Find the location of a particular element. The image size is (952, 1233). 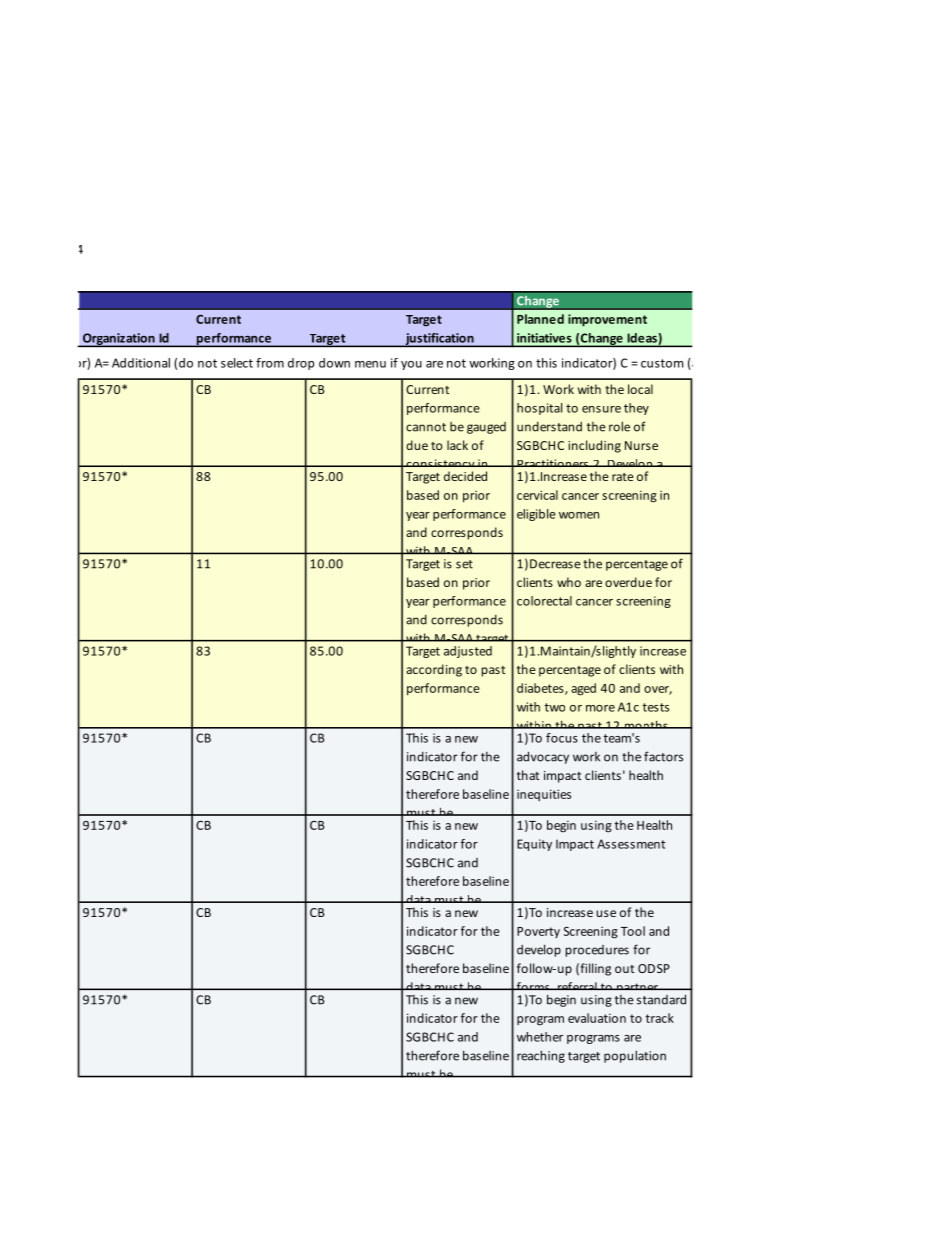

Assessment is located at coordinates (631, 844).
